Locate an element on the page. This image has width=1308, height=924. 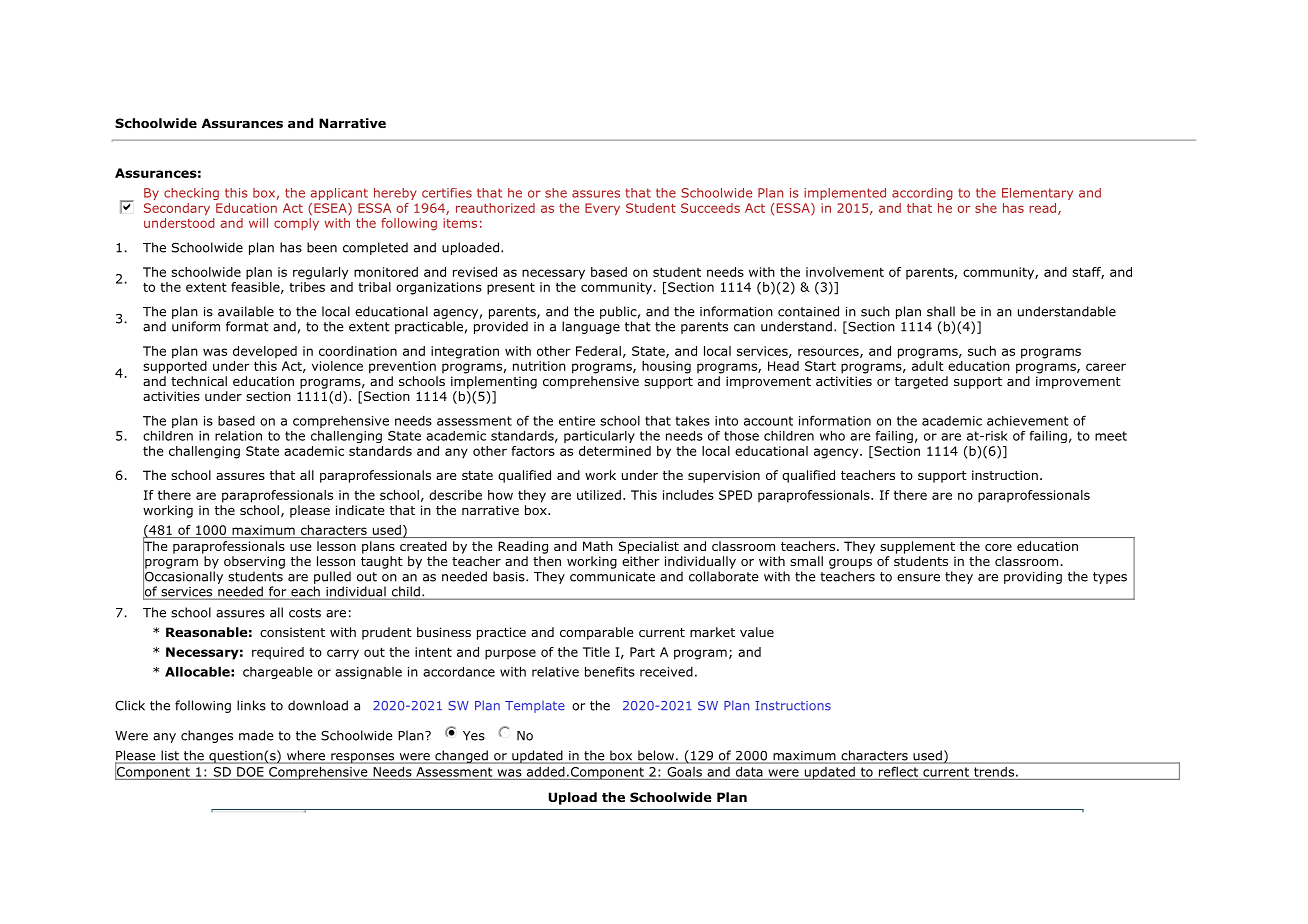
comparable is located at coordinates (596, 633).
